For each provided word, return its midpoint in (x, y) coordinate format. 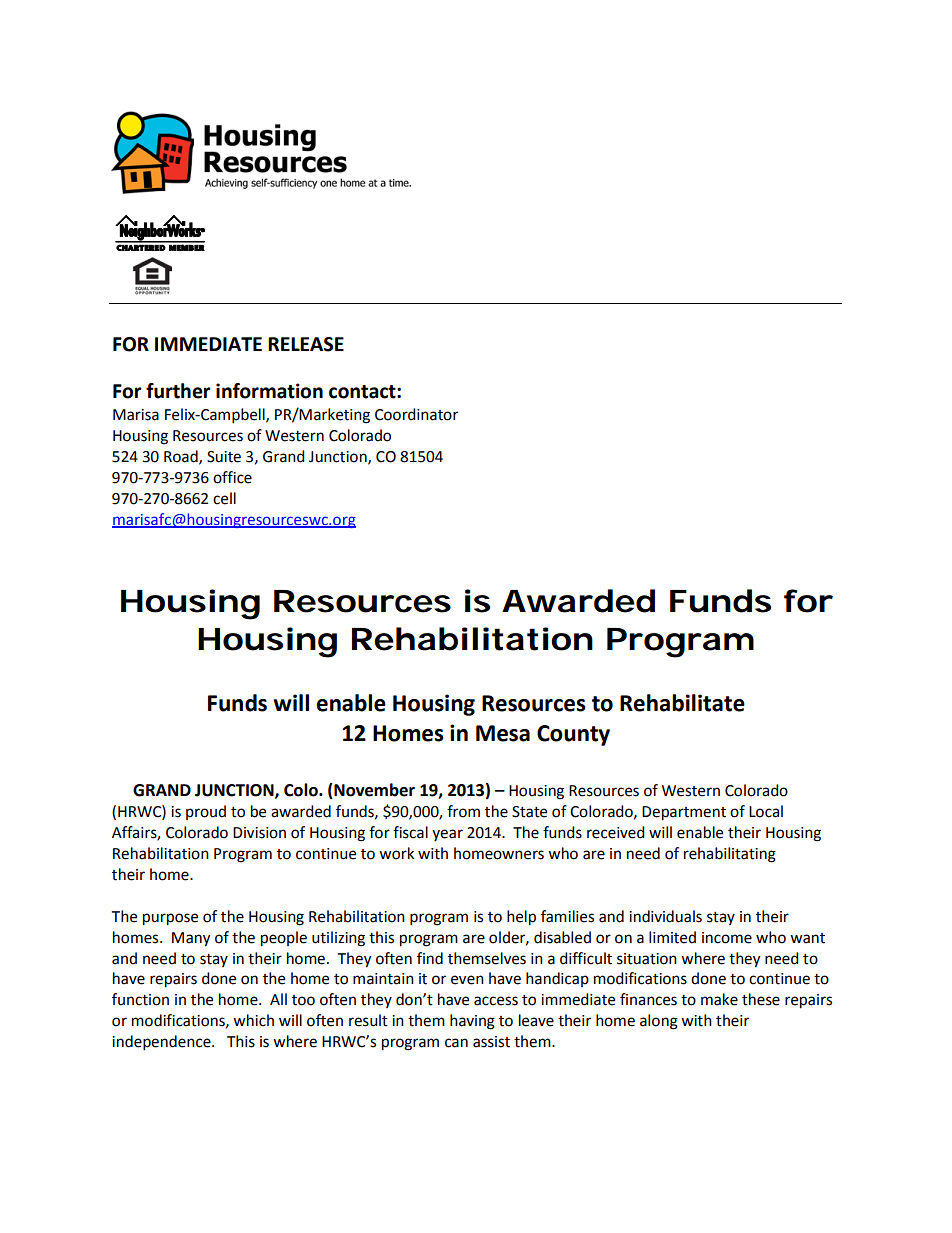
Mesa (503, 733)
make (719, 999)
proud (206, 812)
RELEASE (306, 344)
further (178, 391)
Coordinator (416, 414)
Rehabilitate (682, 703)
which (253, 1020)
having (472, 1022)
